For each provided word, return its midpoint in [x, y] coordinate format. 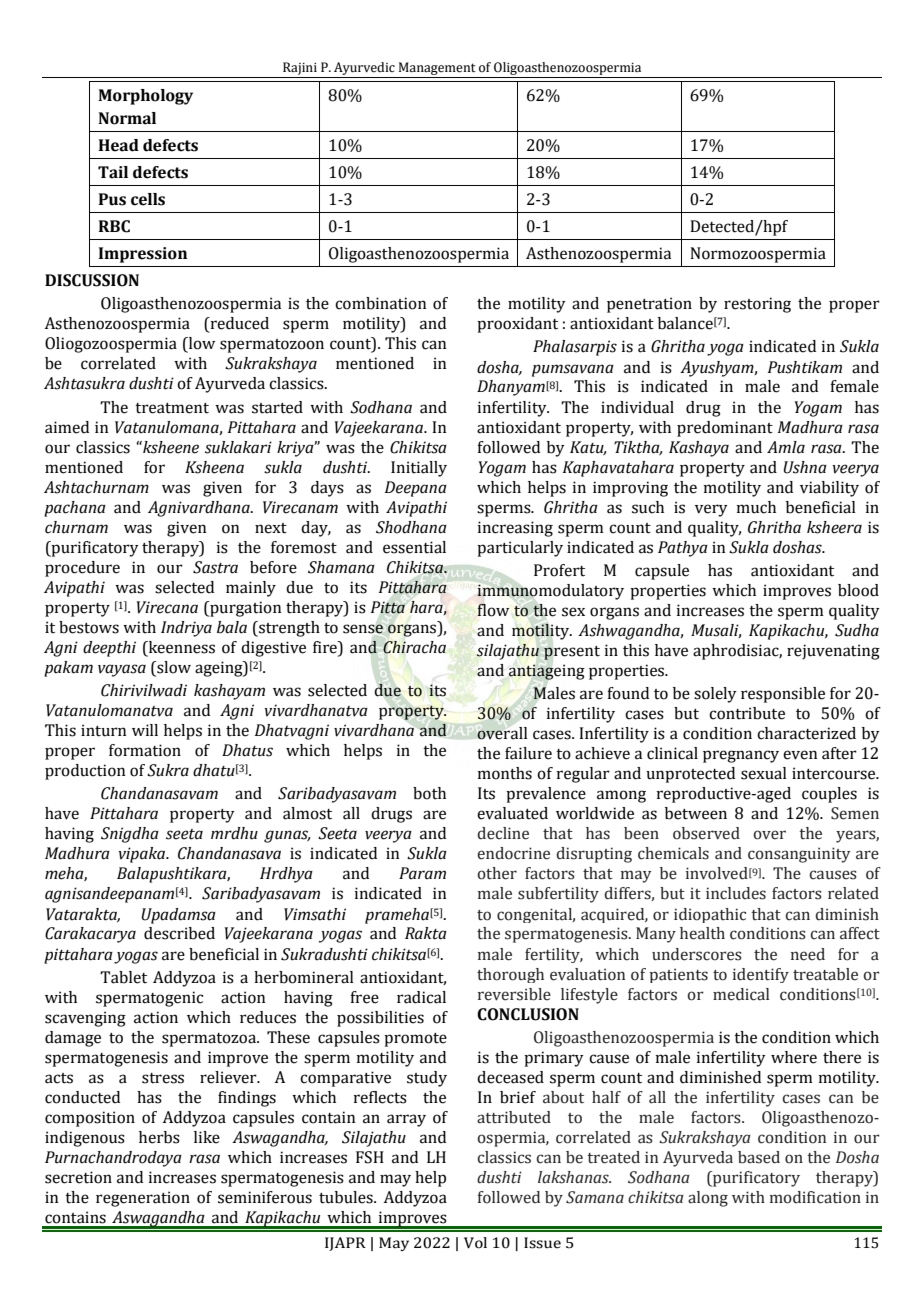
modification [815, 1197]
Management [437, 70]
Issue [542, 1243]
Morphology [145, 97]
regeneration [143, 1199]
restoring [757, 305]
